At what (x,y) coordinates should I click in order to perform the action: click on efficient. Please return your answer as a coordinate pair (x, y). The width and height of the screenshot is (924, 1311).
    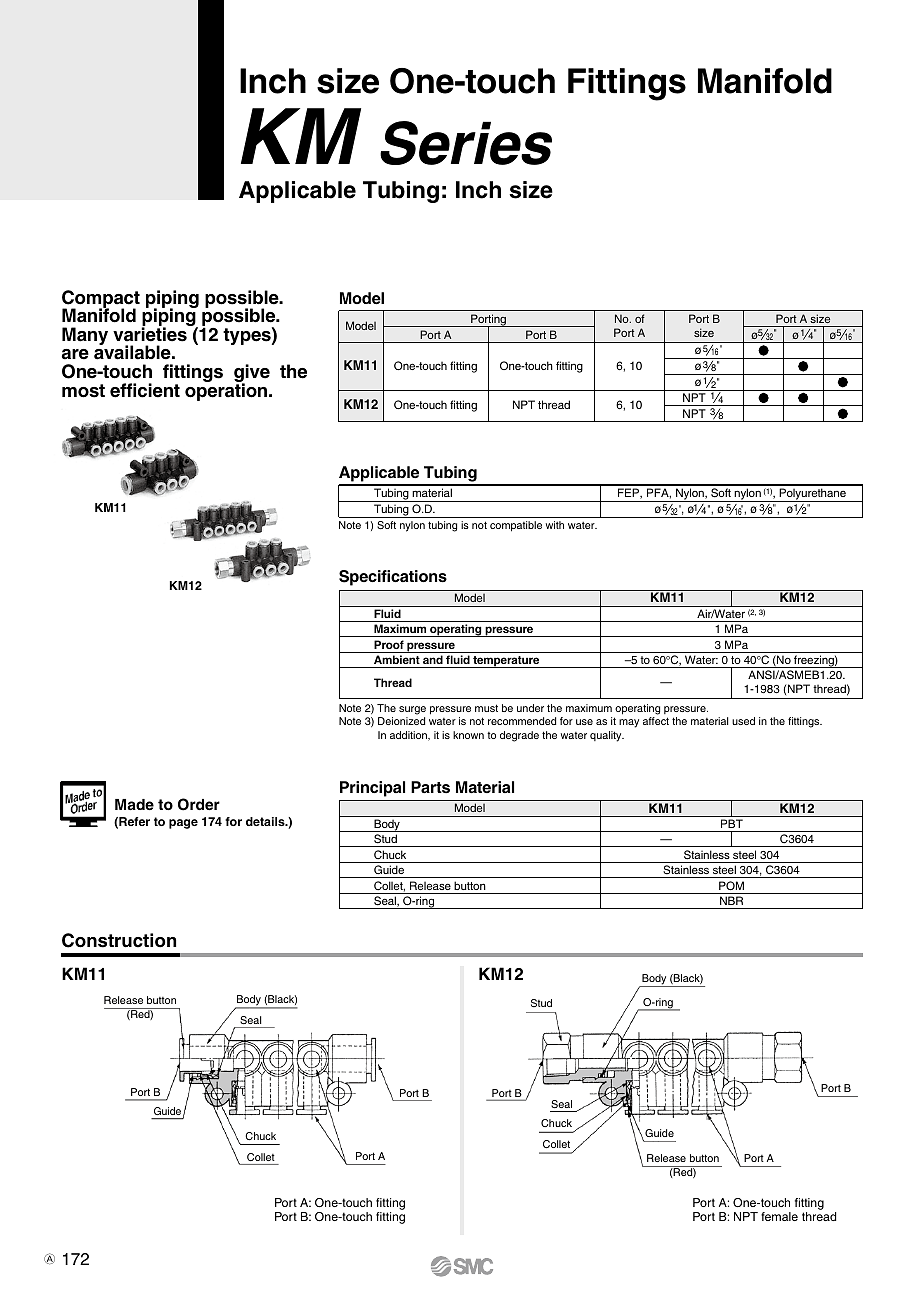
    Looking at the image, I should click on (145, 390).
